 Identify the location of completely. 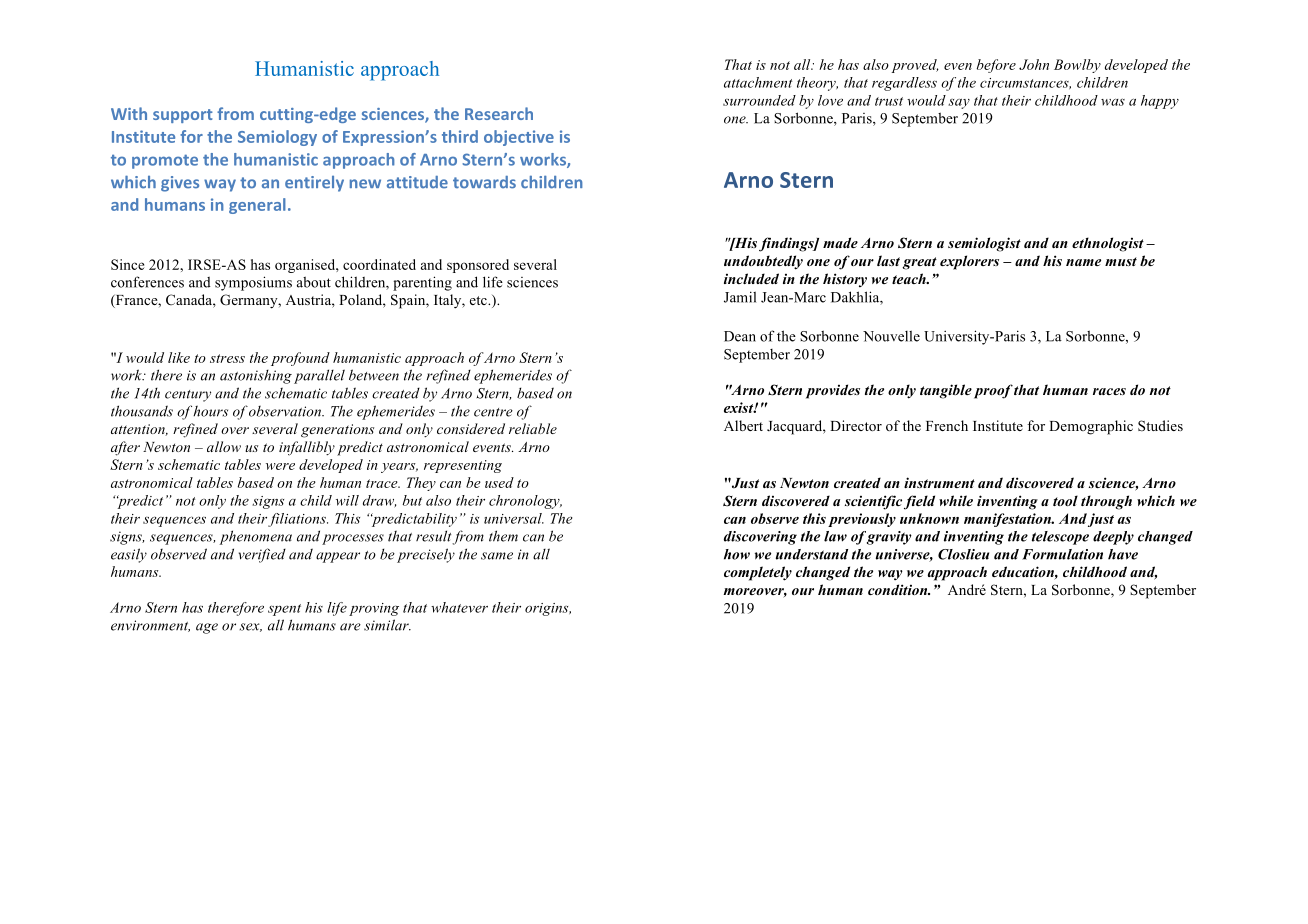
(758, 573).
